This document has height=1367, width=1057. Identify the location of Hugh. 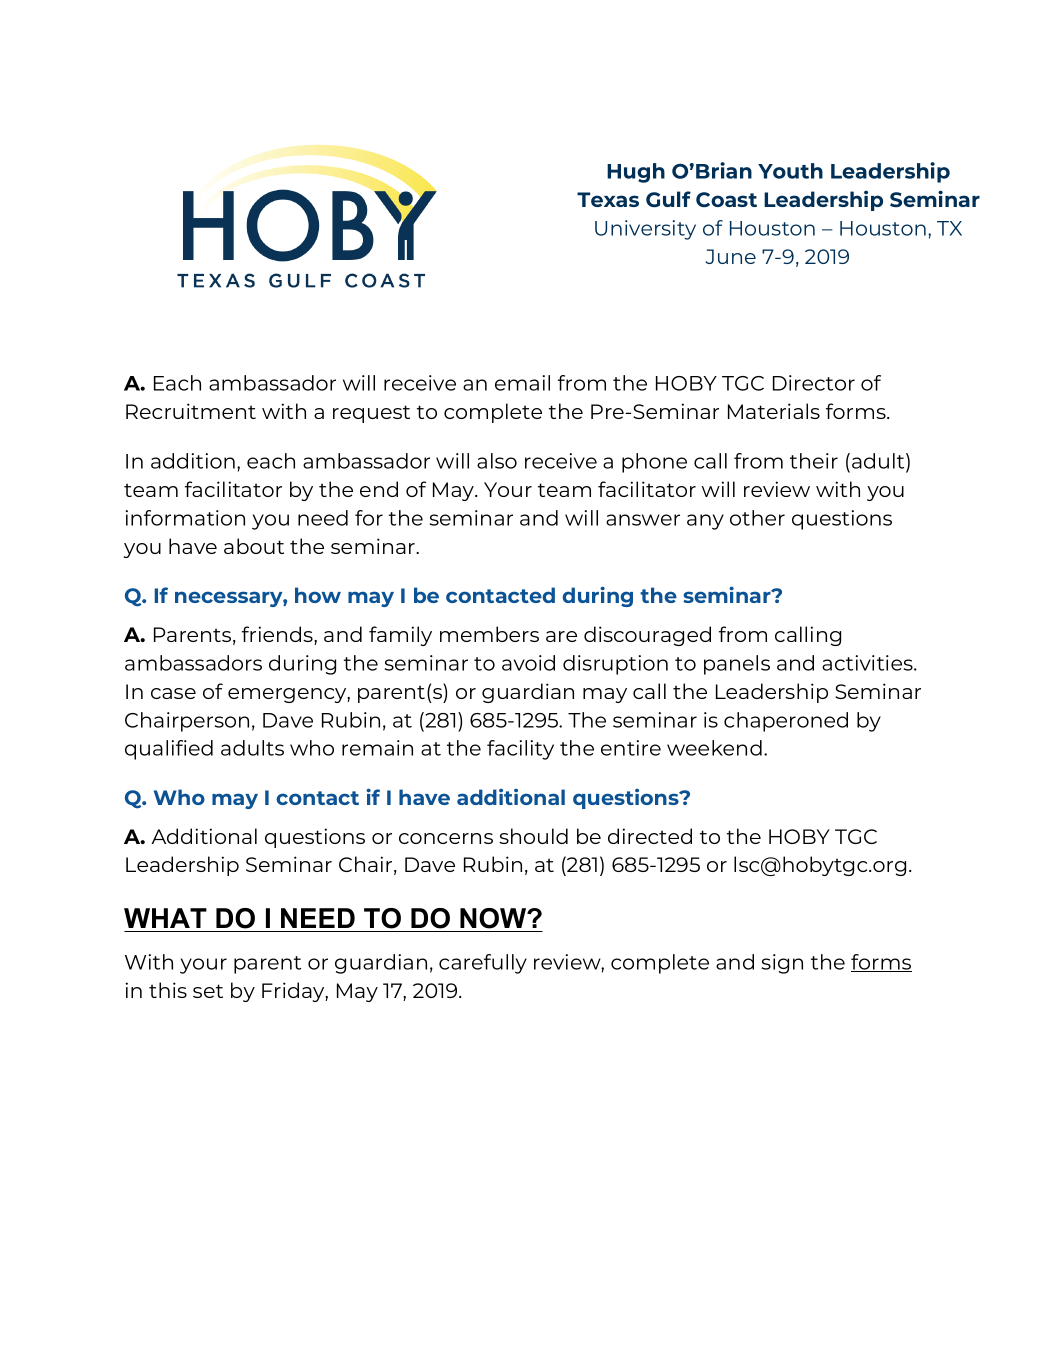
(636, 173).
